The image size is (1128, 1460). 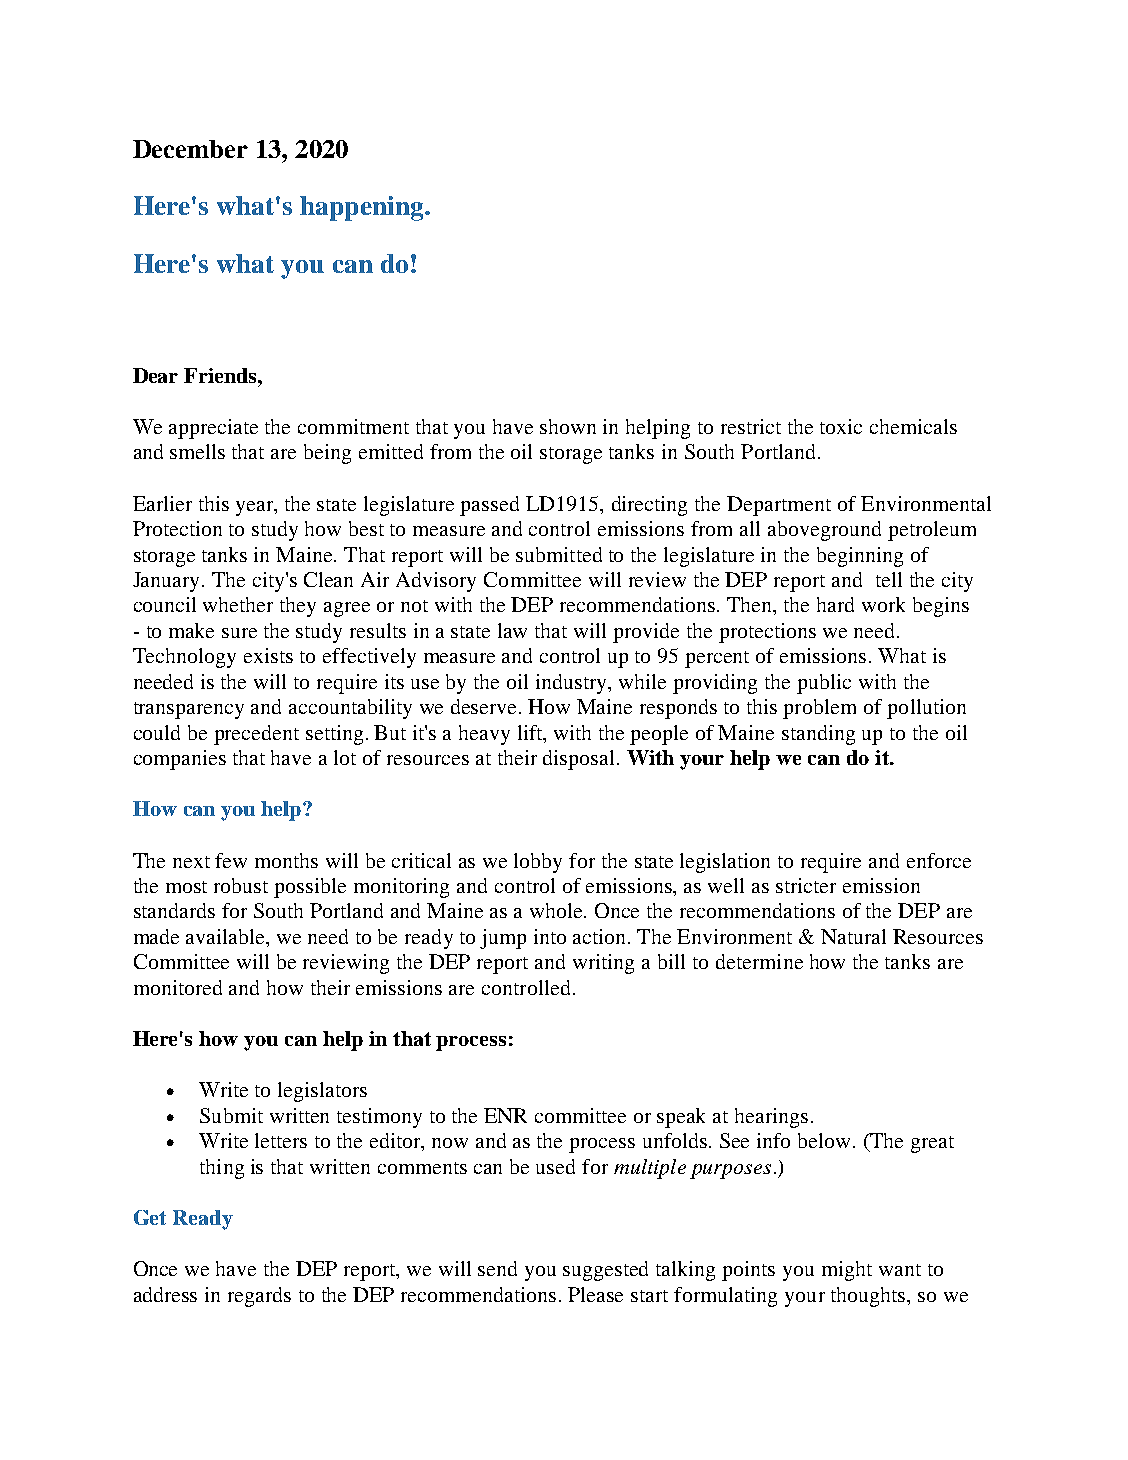 What do you see at coordinates (259, 1297) in the image?
I see `regards` at bounding box center [259, 1297].
